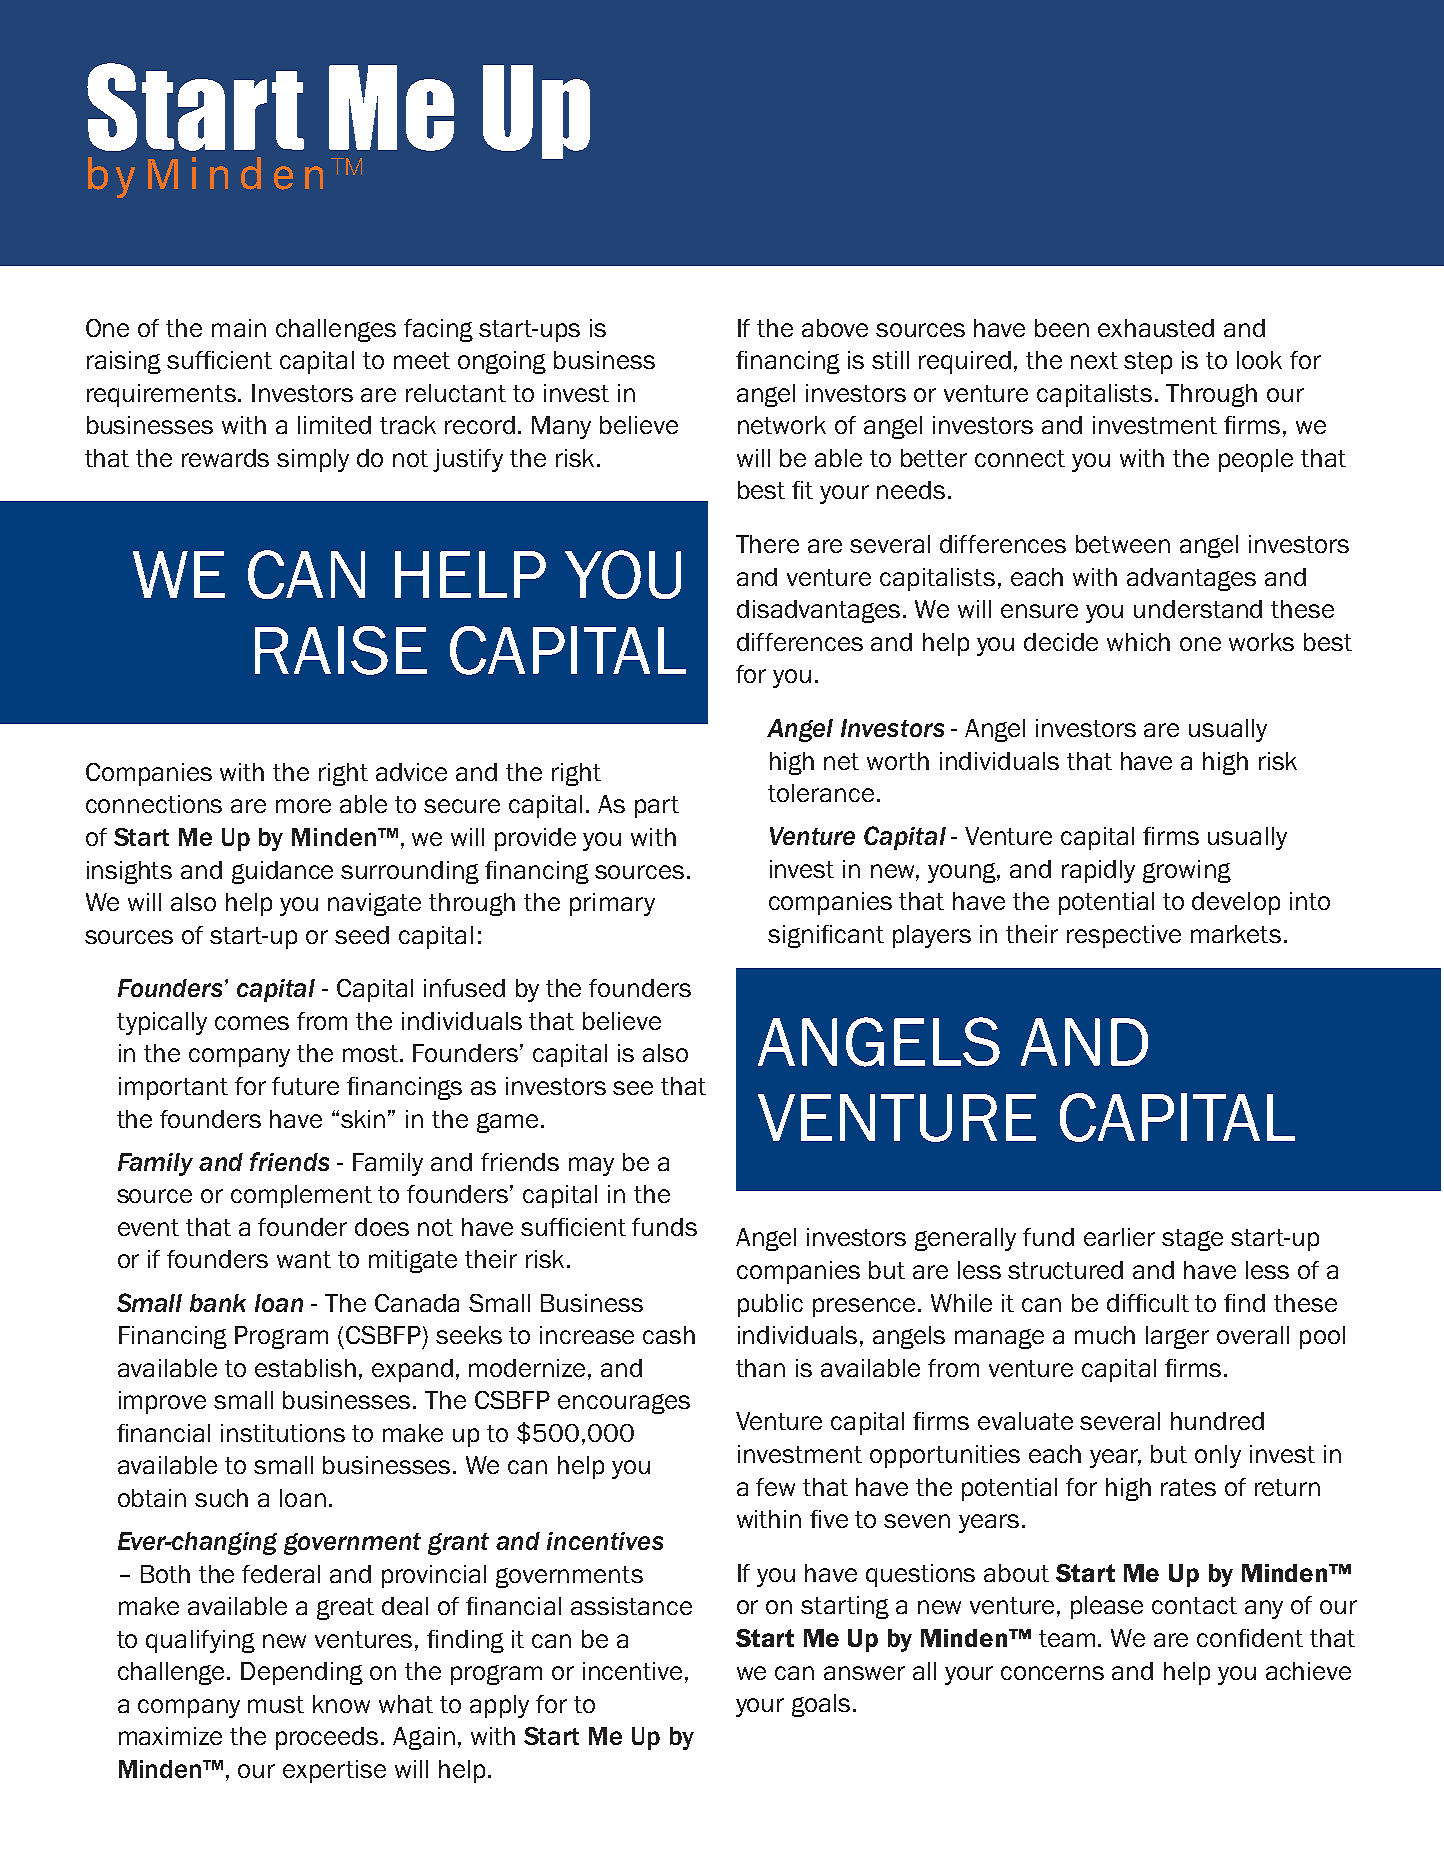  I want to click on comes, so click(252, 1023).
